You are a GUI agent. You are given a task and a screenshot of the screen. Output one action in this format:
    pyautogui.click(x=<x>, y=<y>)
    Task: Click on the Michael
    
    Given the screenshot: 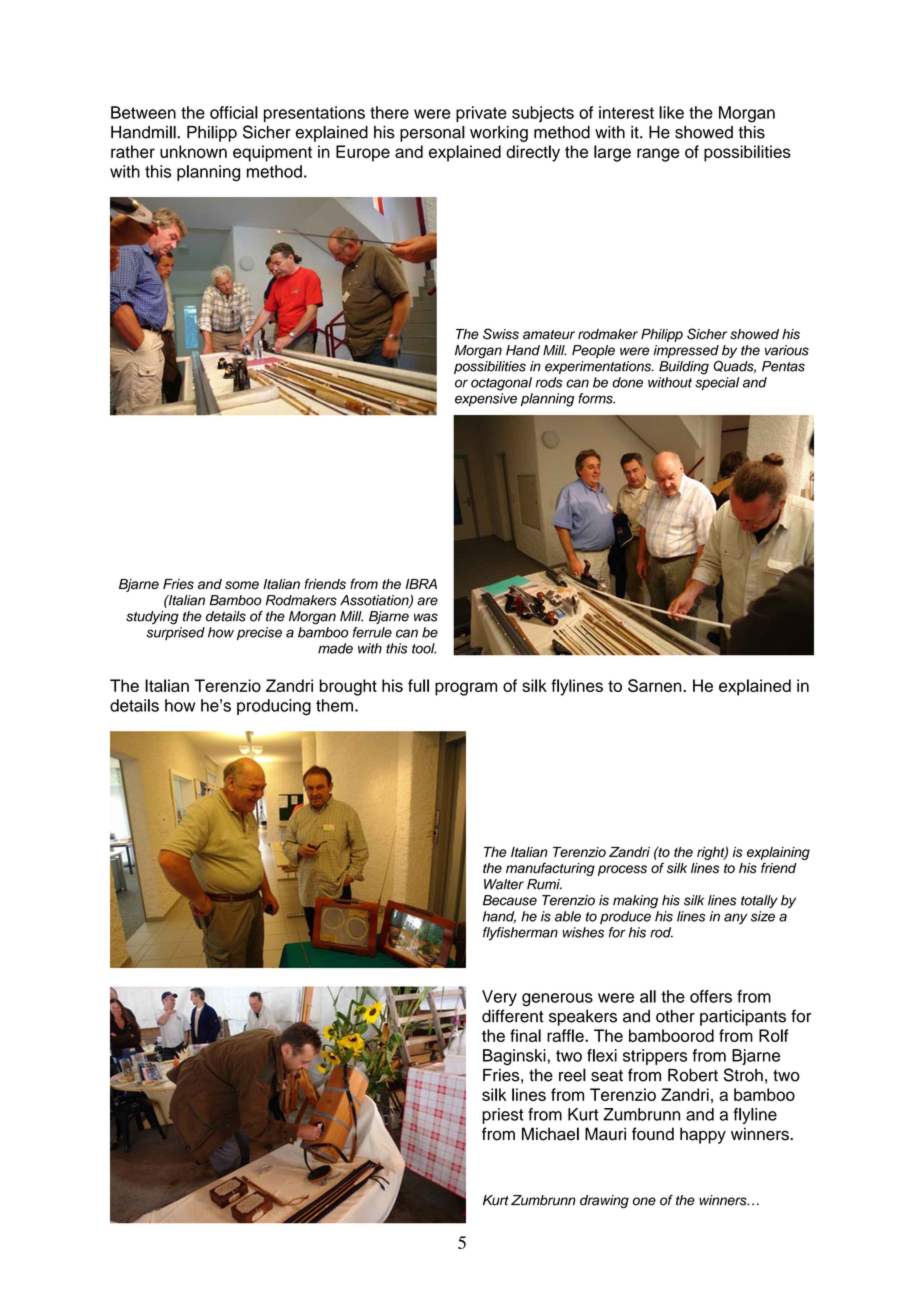 What is the action you would take?
    pyautogui.click(x=550, y=1134)
